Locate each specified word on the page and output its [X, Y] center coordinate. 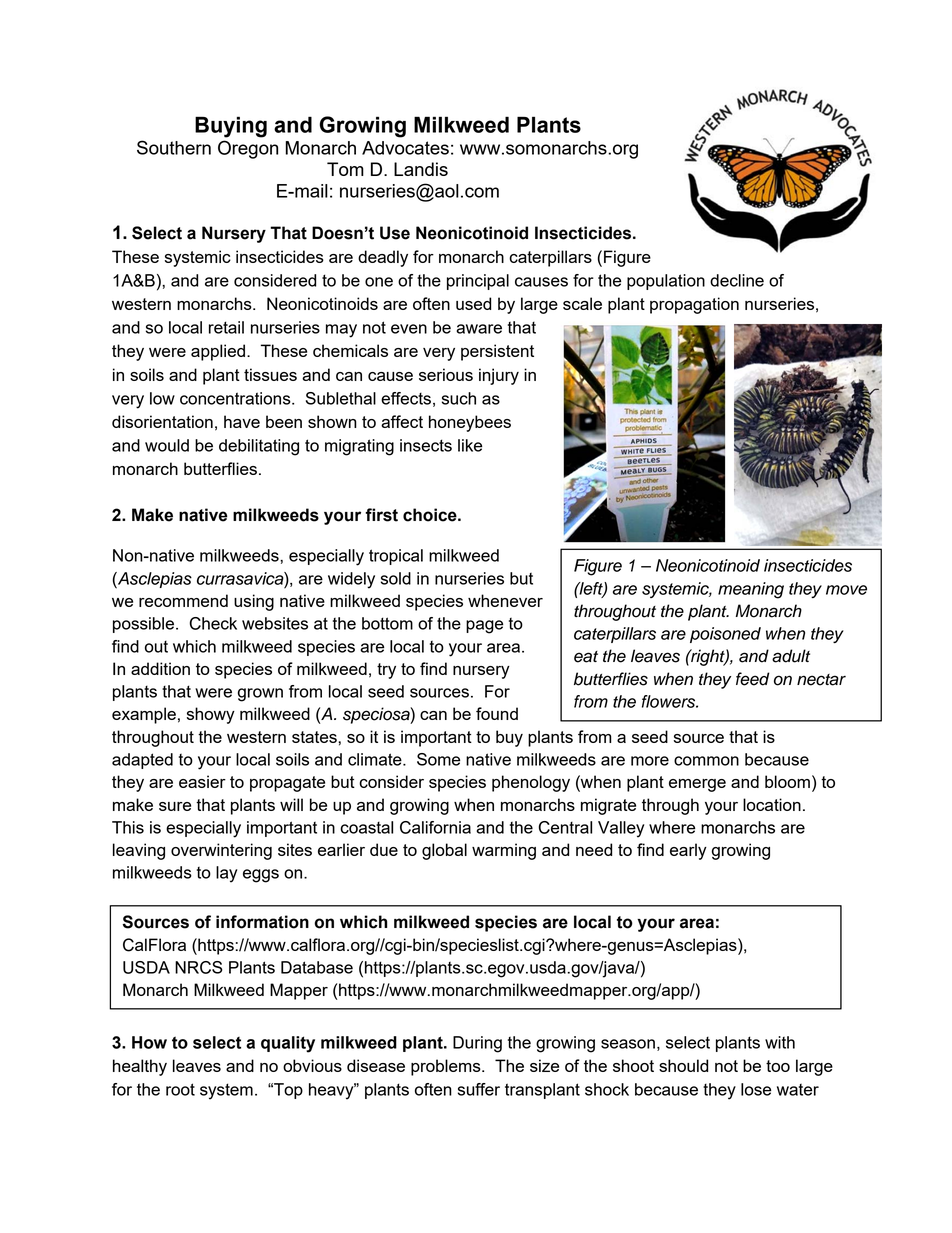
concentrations [236, 398]
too [778, 1066]
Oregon [248, 149]
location [772, 804]
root [180, 1089]
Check [213, 623]
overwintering [221, 851]
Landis [421, 169]
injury [499, 376]
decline [737, 280]
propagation [694, 305]
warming [504, 851]
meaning [751, 590]
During [477, 1044]
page [484, 627]
